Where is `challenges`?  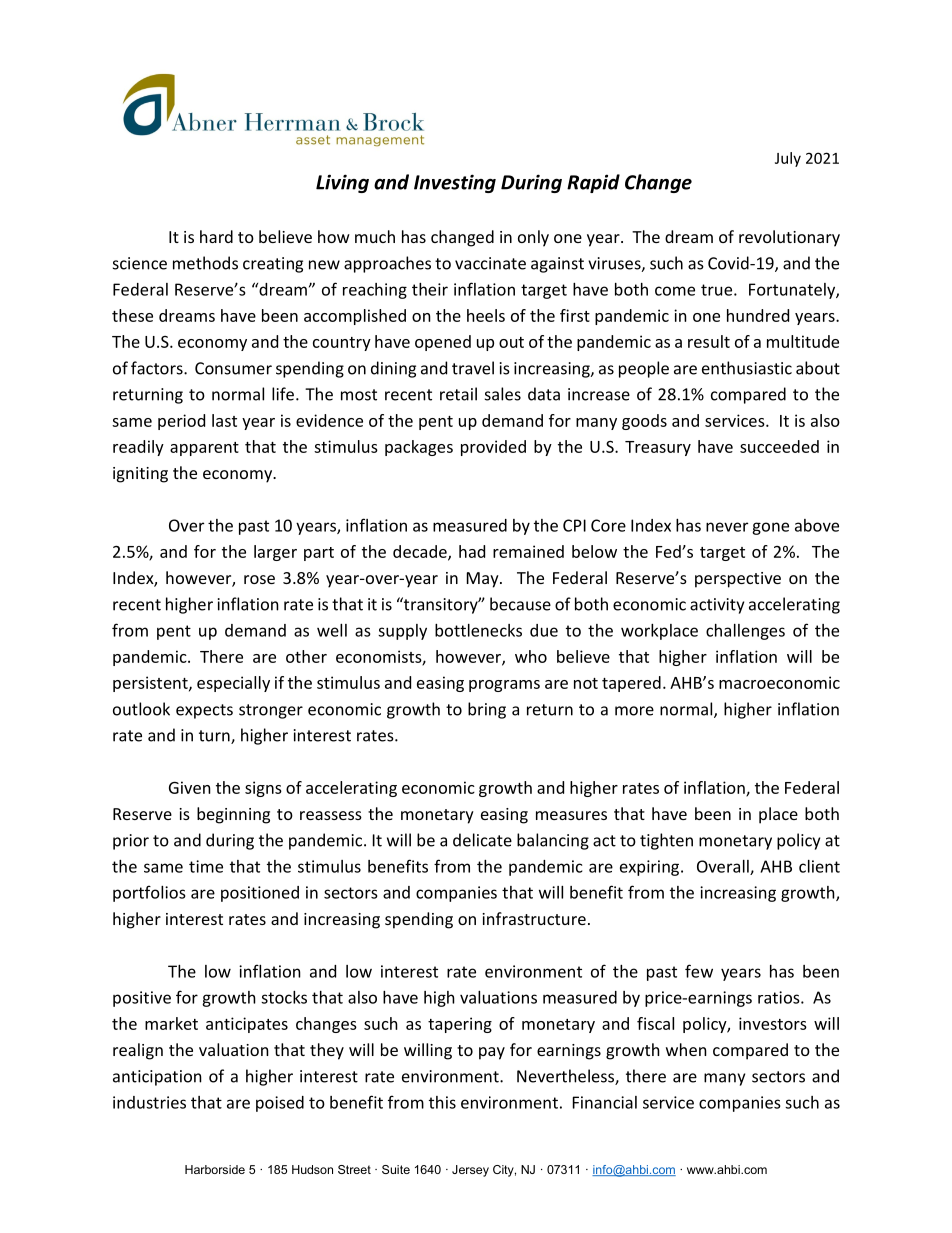 challenges is located at coordinates (745, 632).
